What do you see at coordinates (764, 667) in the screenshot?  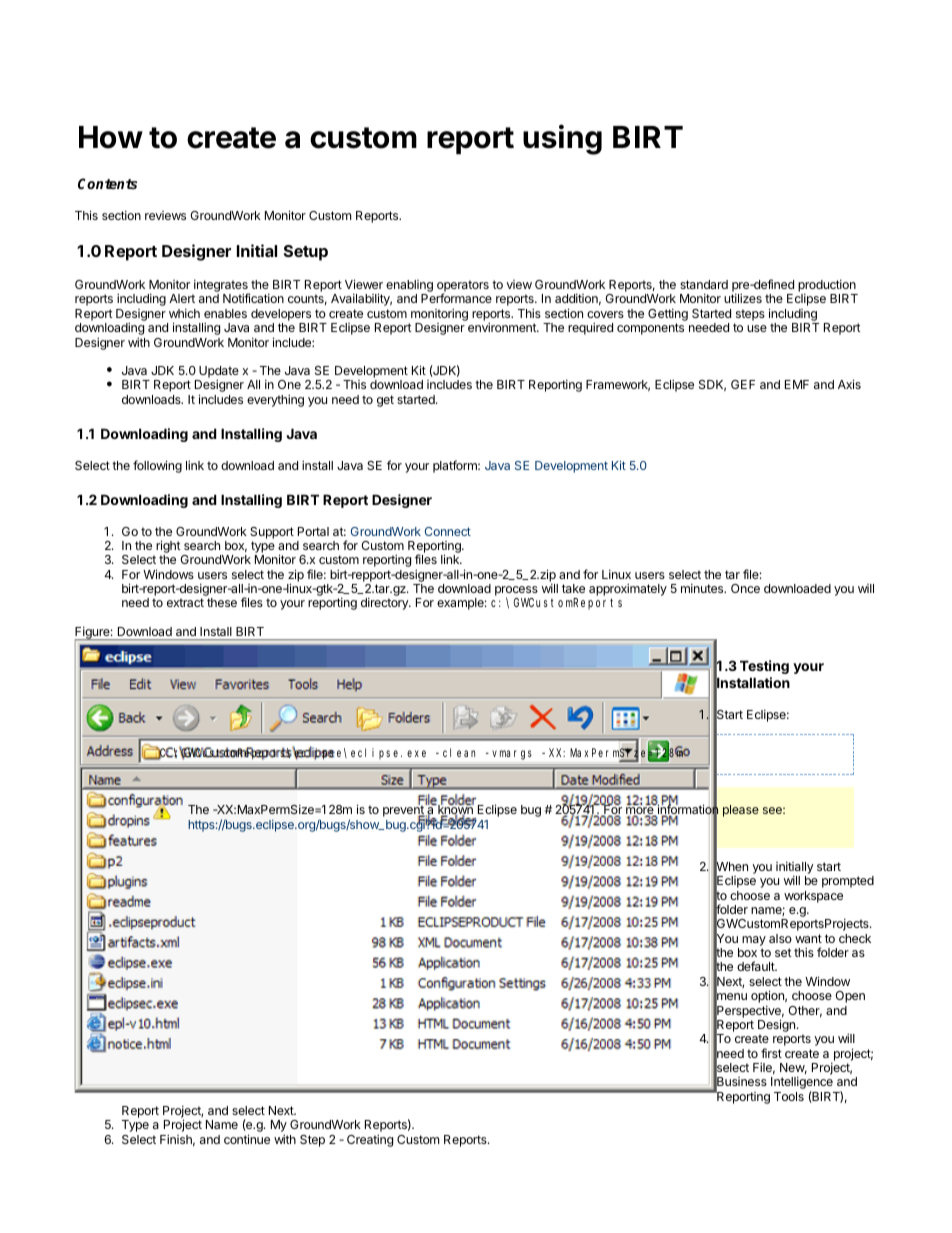 I see `Testing` at bounding box center [764, 667].
